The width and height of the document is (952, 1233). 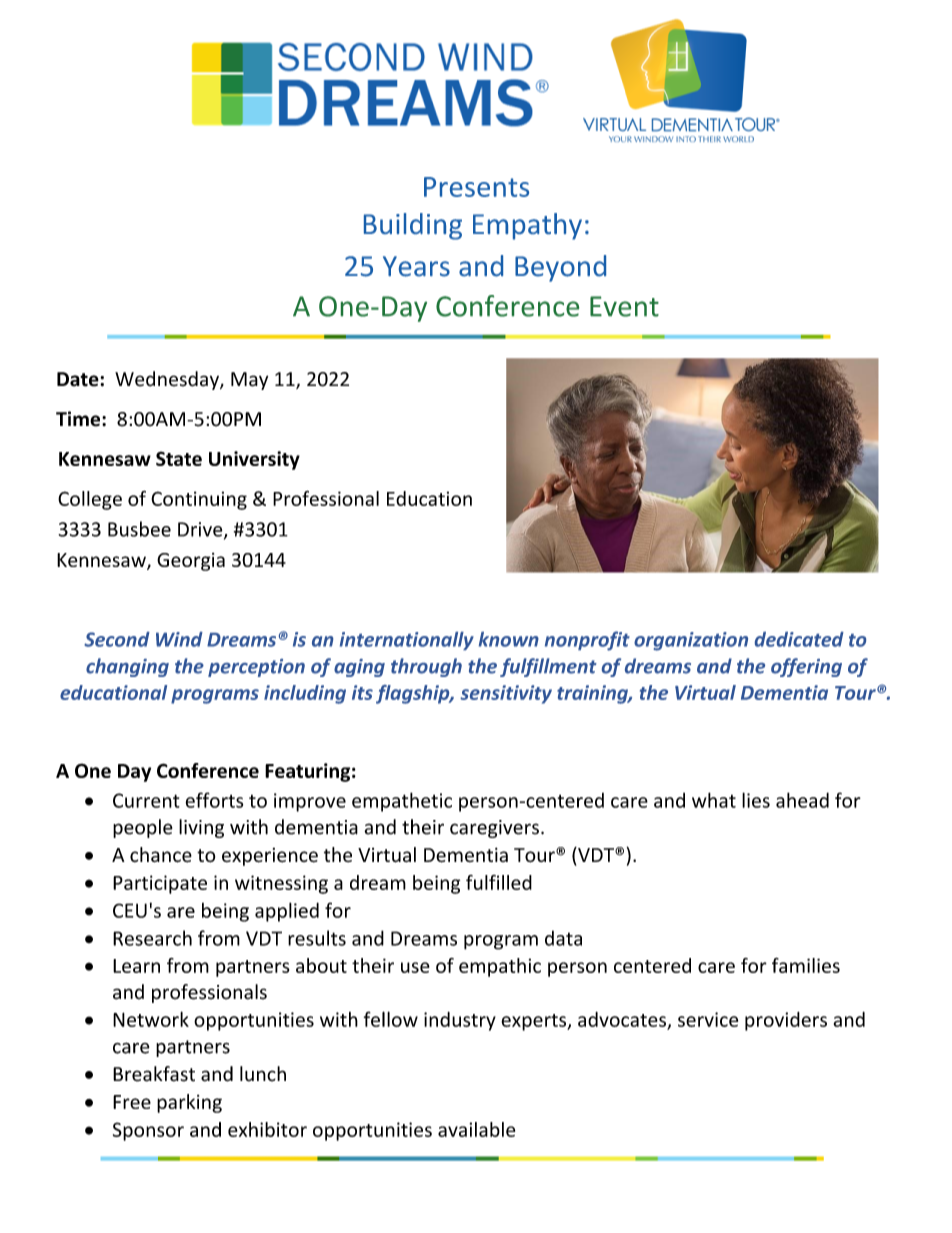 What do you see at coordinates (560, 268) in the document?
I see `Beyond` at bounding box center [560, 268].
